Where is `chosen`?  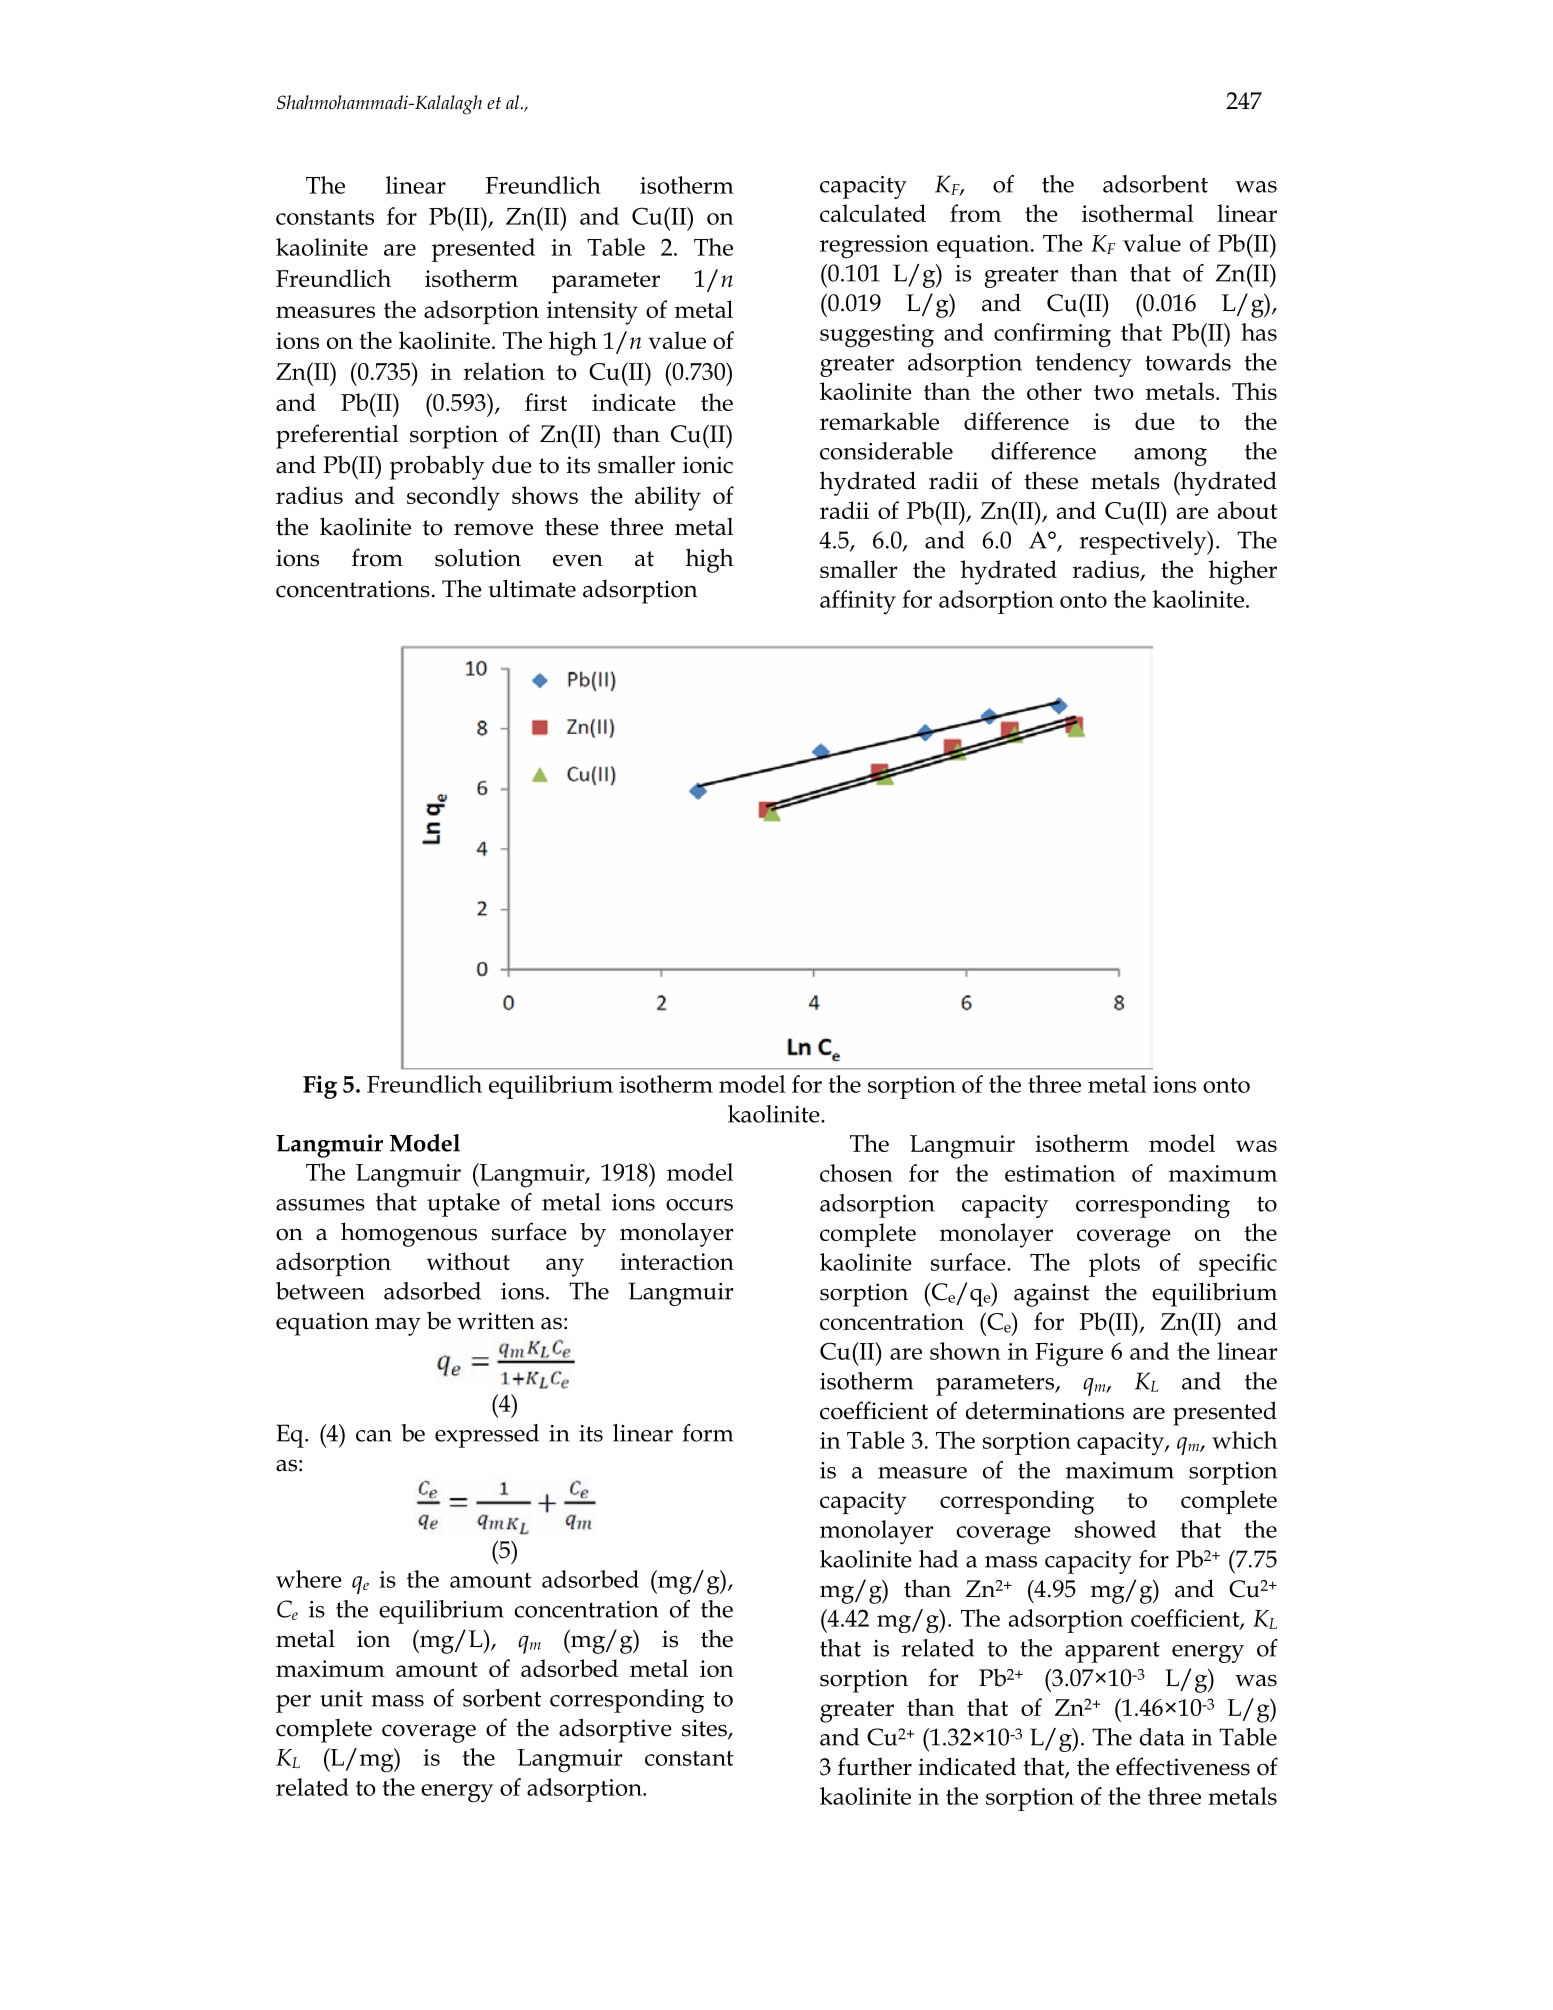
chosen is located at coordinates (856, 1173).
